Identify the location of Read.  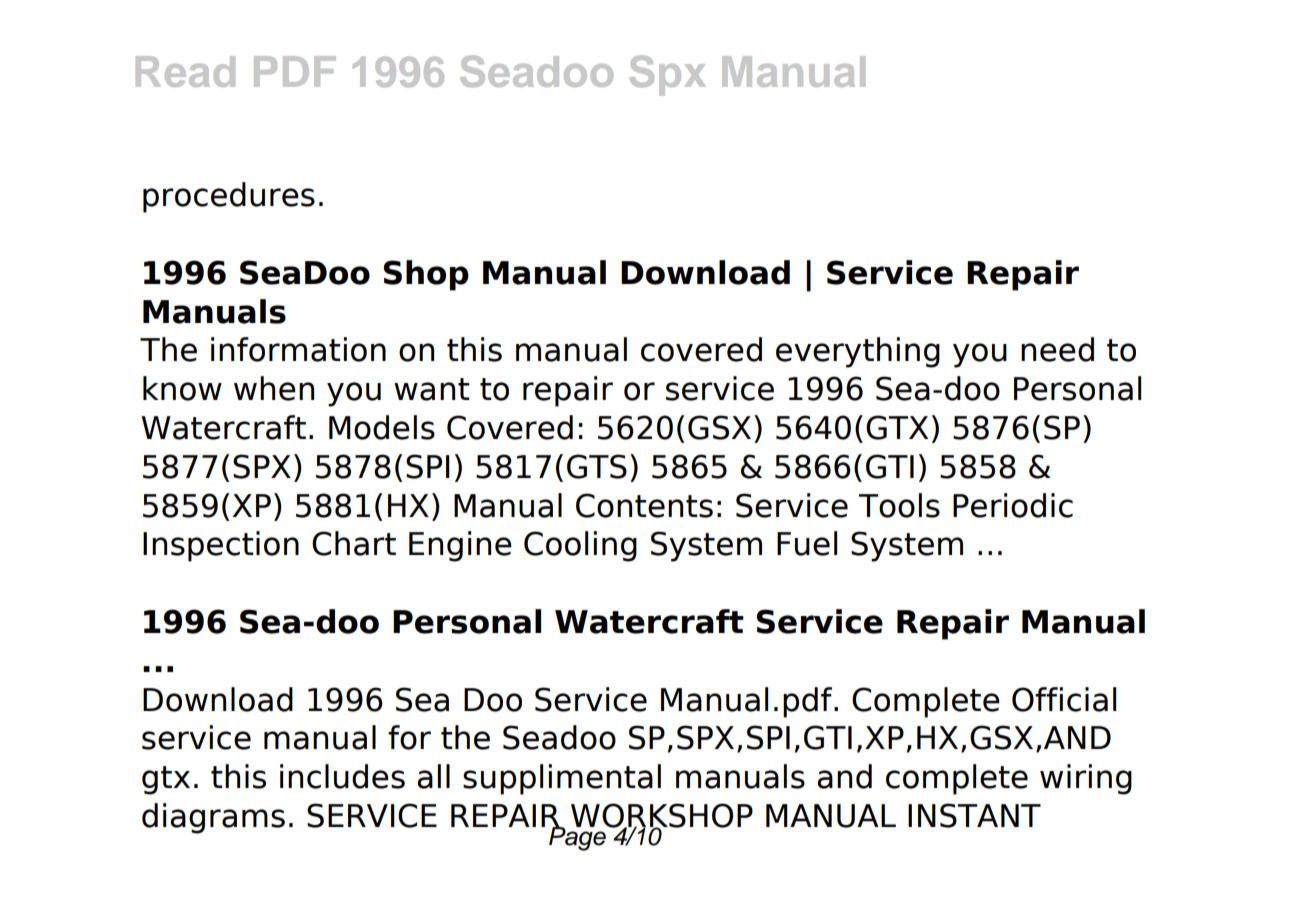
(185, 71).
